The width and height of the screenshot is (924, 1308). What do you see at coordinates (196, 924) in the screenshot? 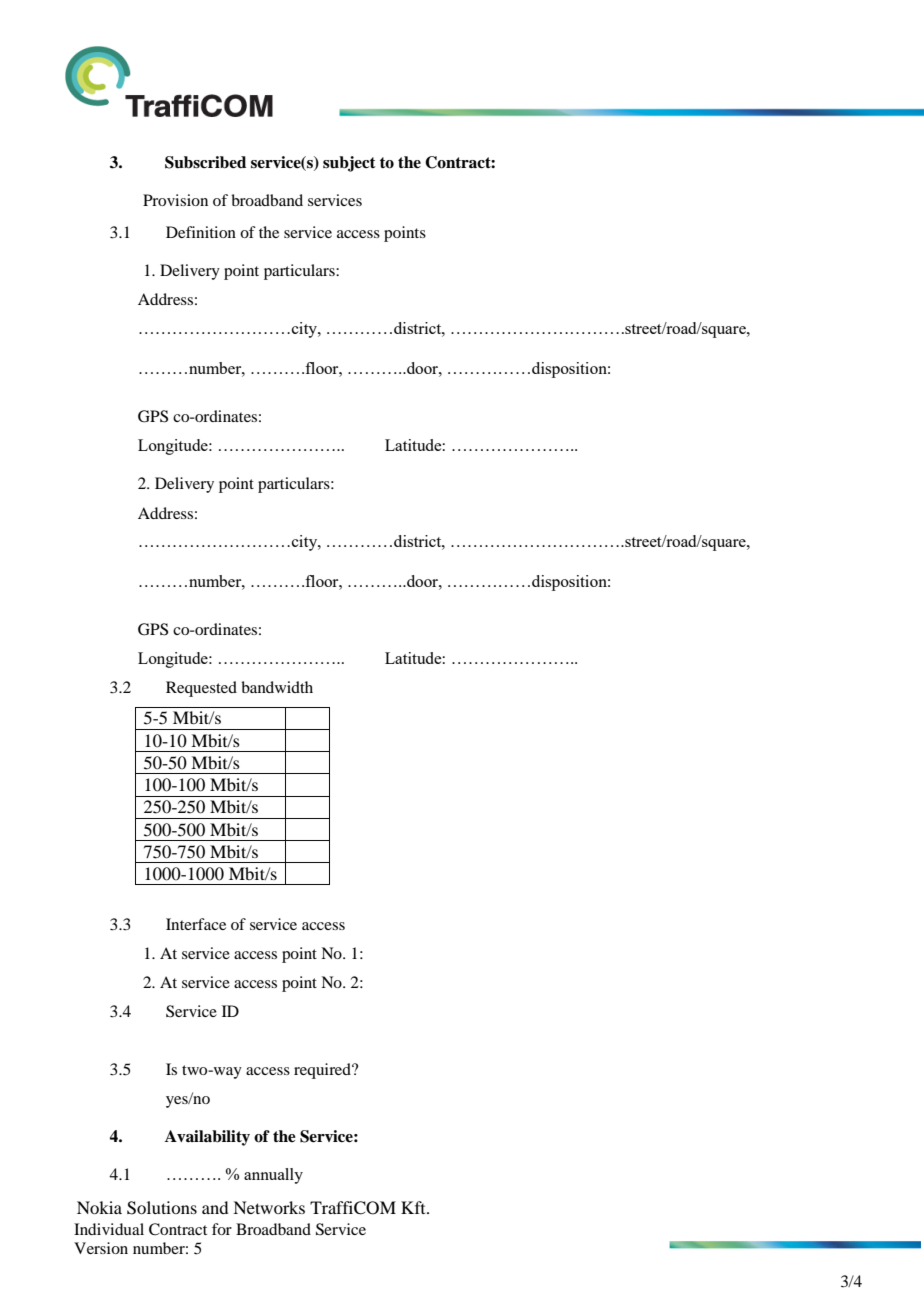
I see `Interface` at bounding box center [196, 924].
